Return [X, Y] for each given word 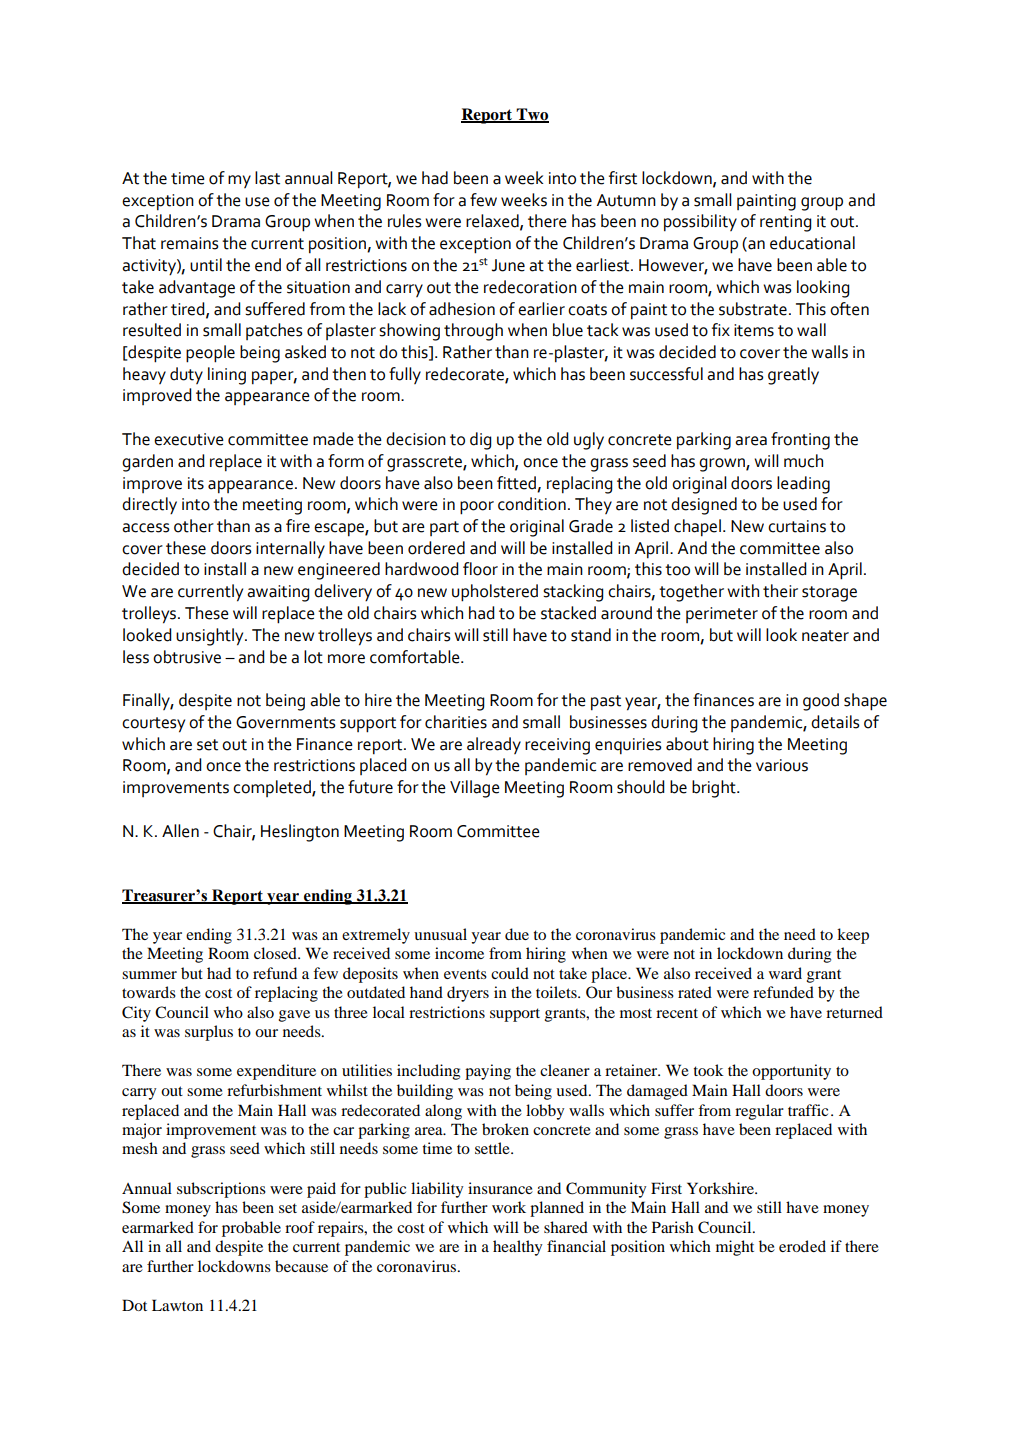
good [821, 702]
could [510, 973]
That [139, 243]
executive [189, 439]
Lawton [177, 1305]
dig [481, 441]
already [494, 745]
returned [854, 1012]
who [228, 1012]
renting [786, 223]
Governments [286, 722]
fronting [800, 441]
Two [532, 115]
